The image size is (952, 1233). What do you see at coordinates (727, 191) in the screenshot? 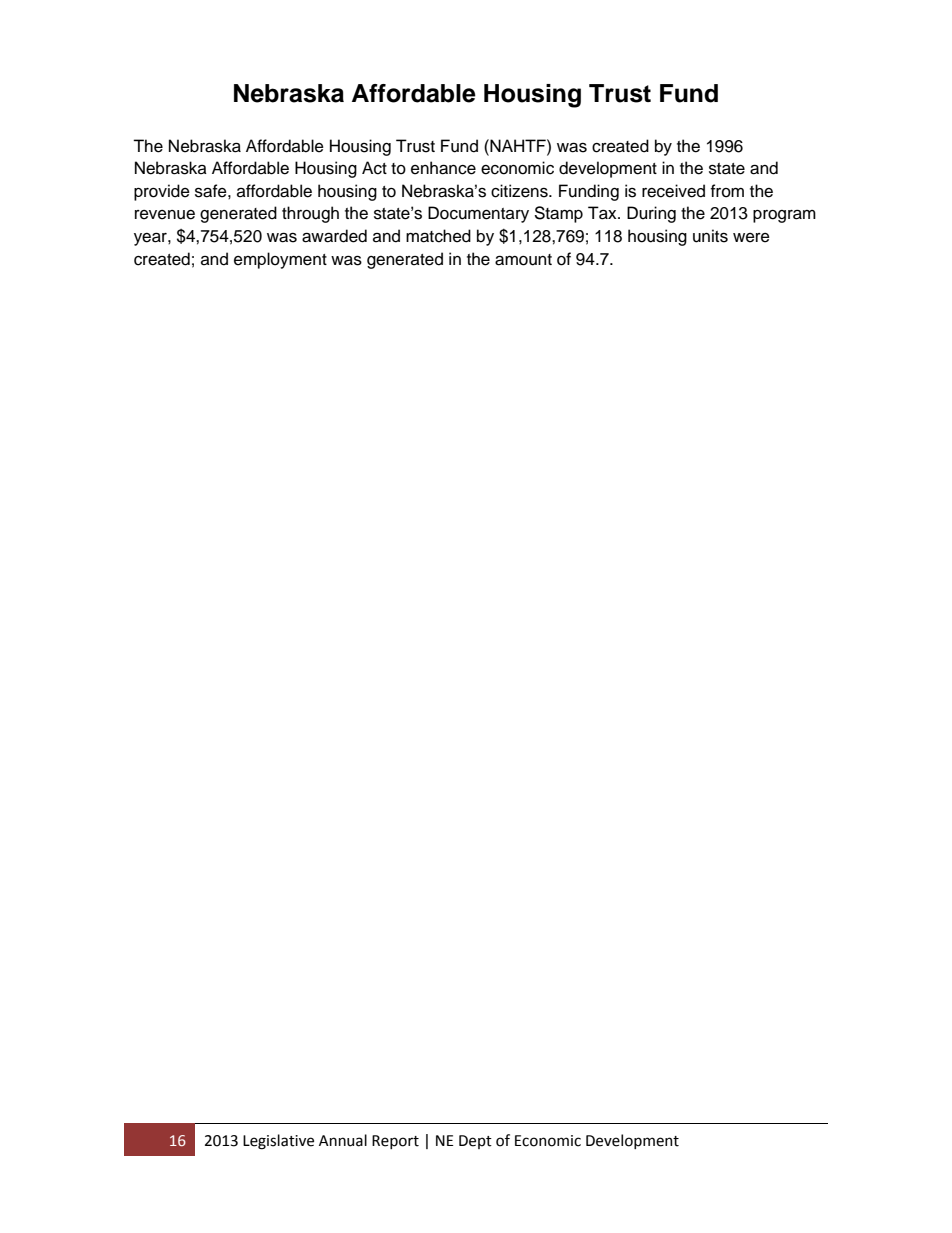
I see `from` at bounding box center [727, 191].
